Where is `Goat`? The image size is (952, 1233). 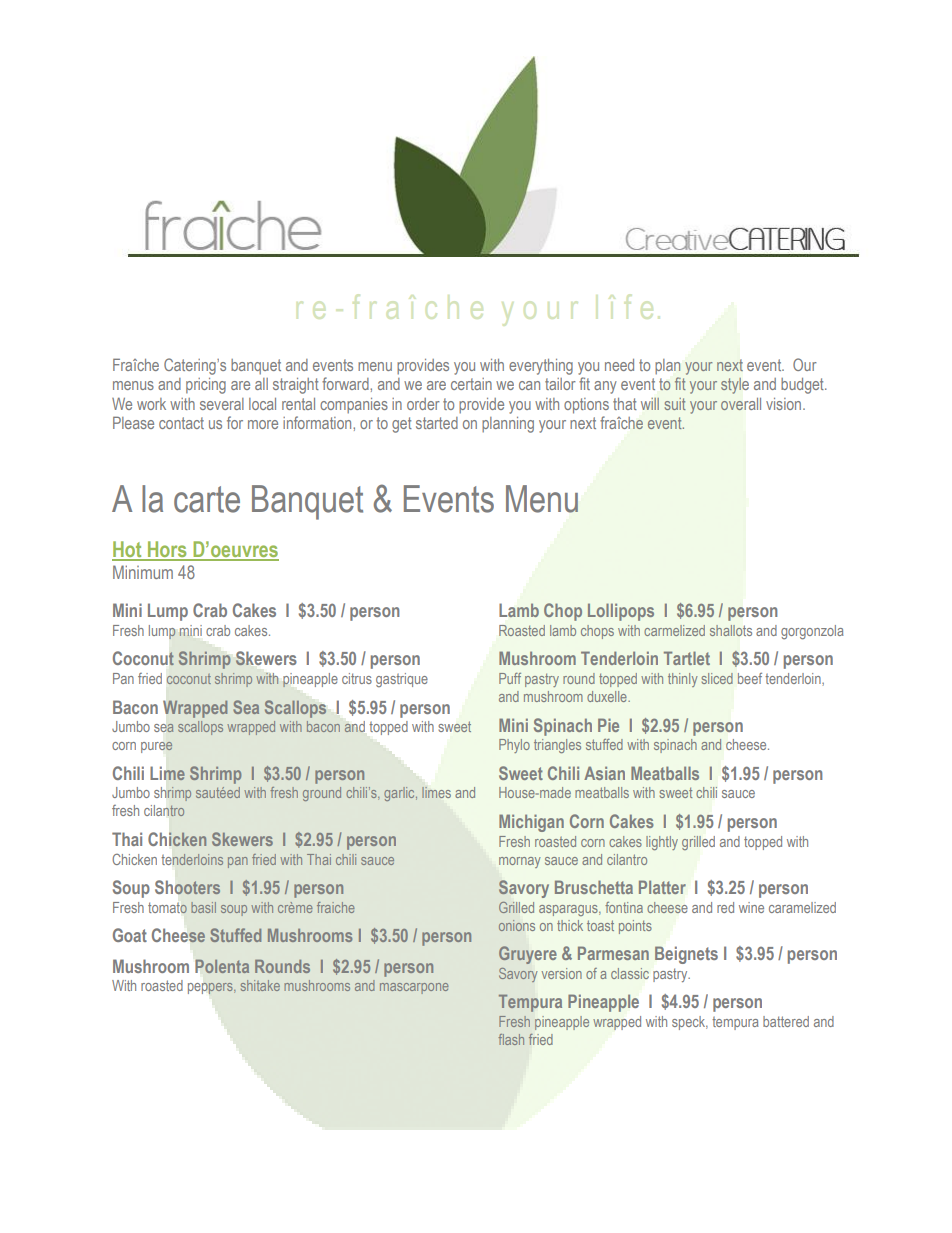 Goat is located at coordinates (130, 935).
